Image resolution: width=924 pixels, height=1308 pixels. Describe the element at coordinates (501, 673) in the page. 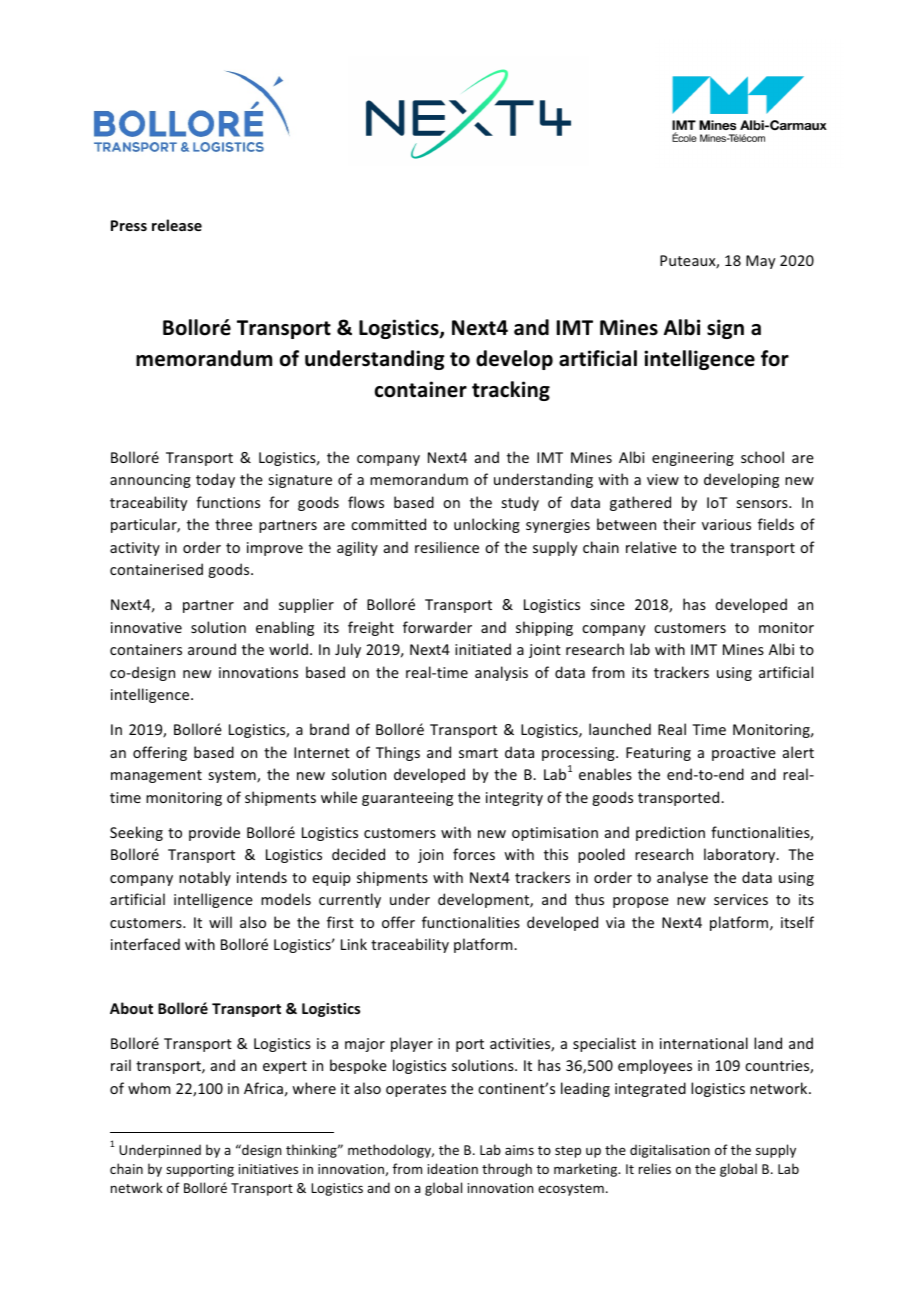

I see `analysis` at that location.
